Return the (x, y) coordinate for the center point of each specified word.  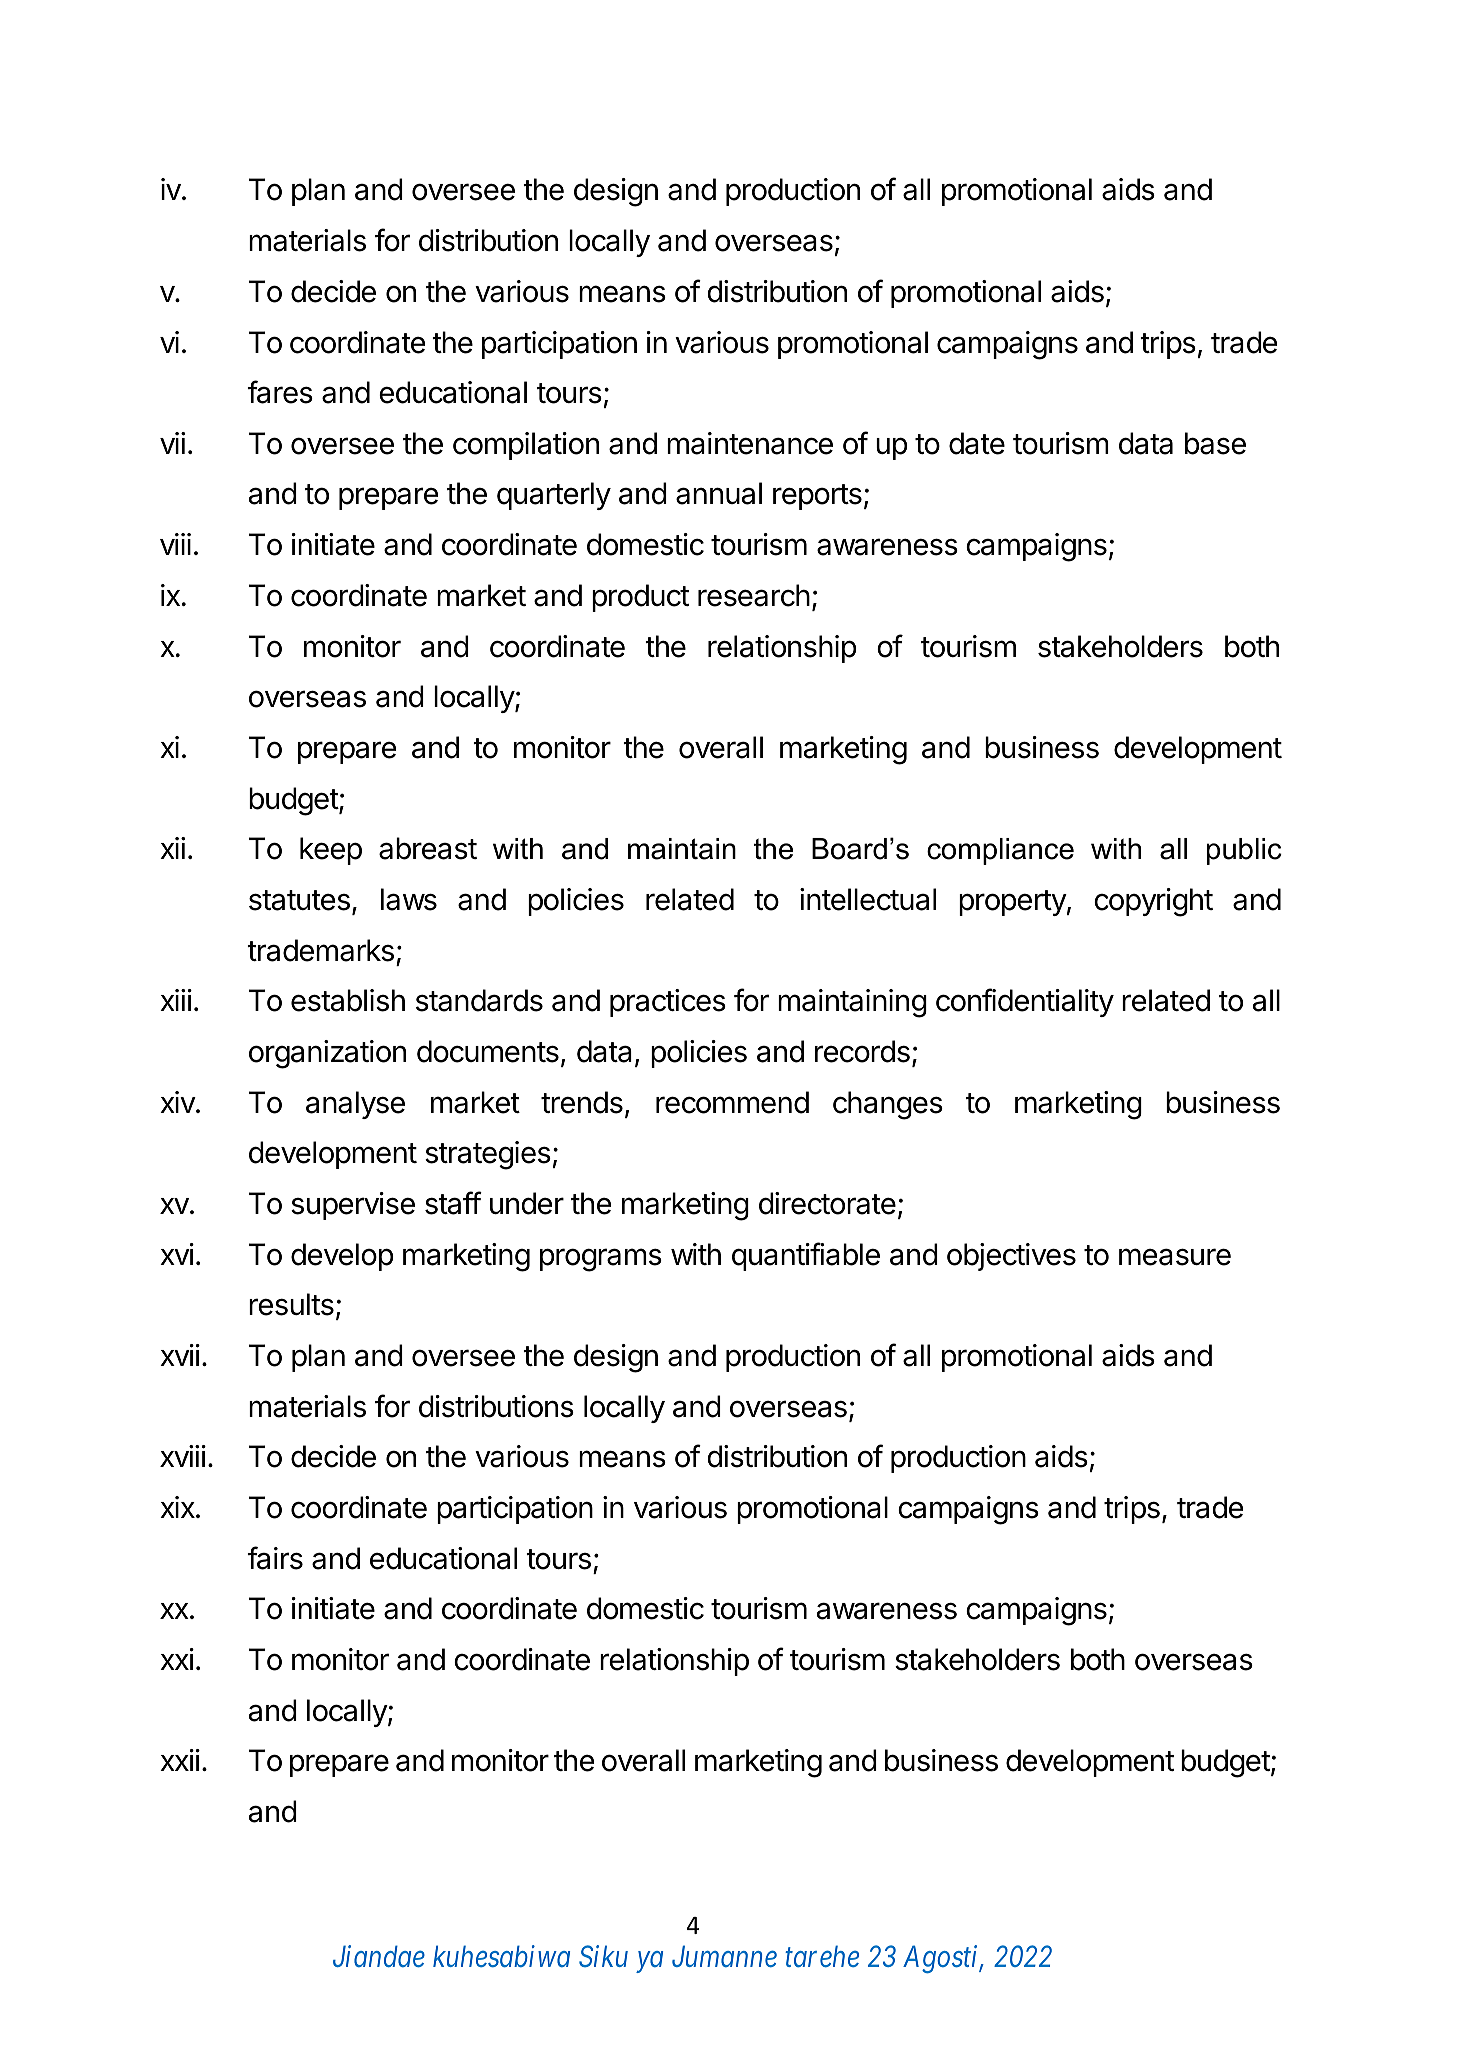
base (1215, 443)
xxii (180, 1760)
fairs (275, 1558)
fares (280, 392)
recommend (732, 1102)
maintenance (750, 443)
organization (327, 1054)
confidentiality (1025, 1002)
